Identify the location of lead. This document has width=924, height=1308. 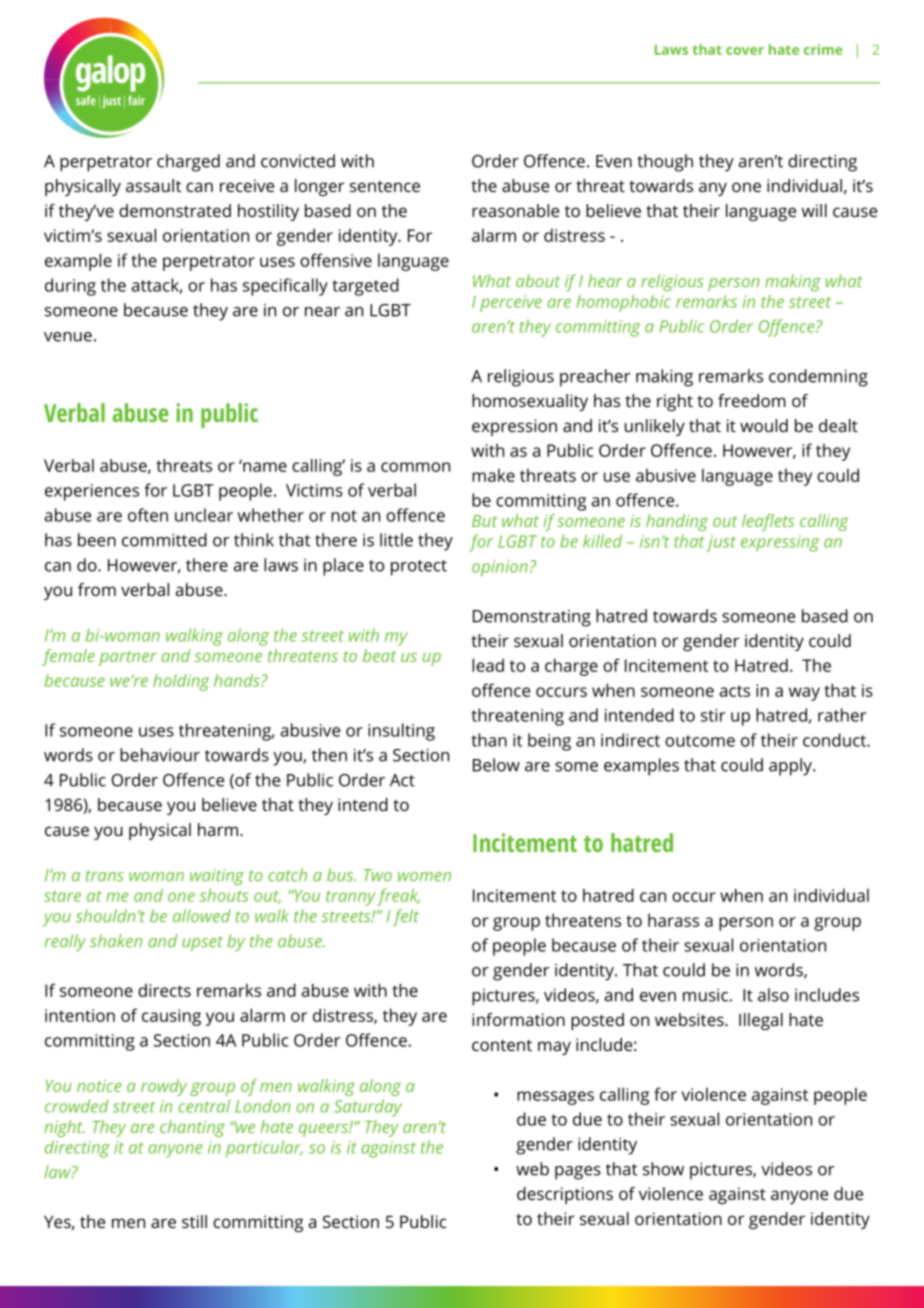
(488, 665).
